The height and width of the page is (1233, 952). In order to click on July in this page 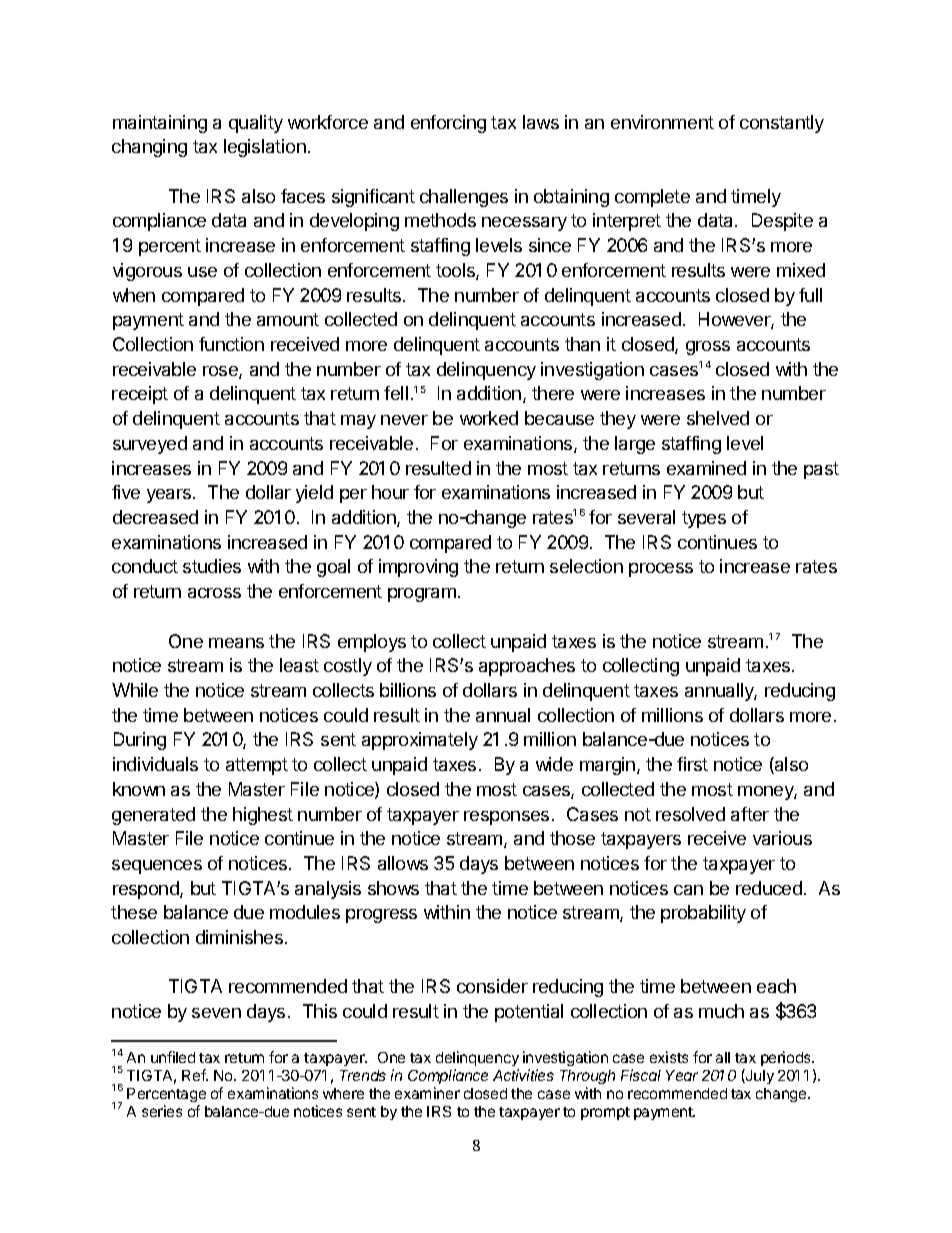, I will do `click(759, 1076)`.
